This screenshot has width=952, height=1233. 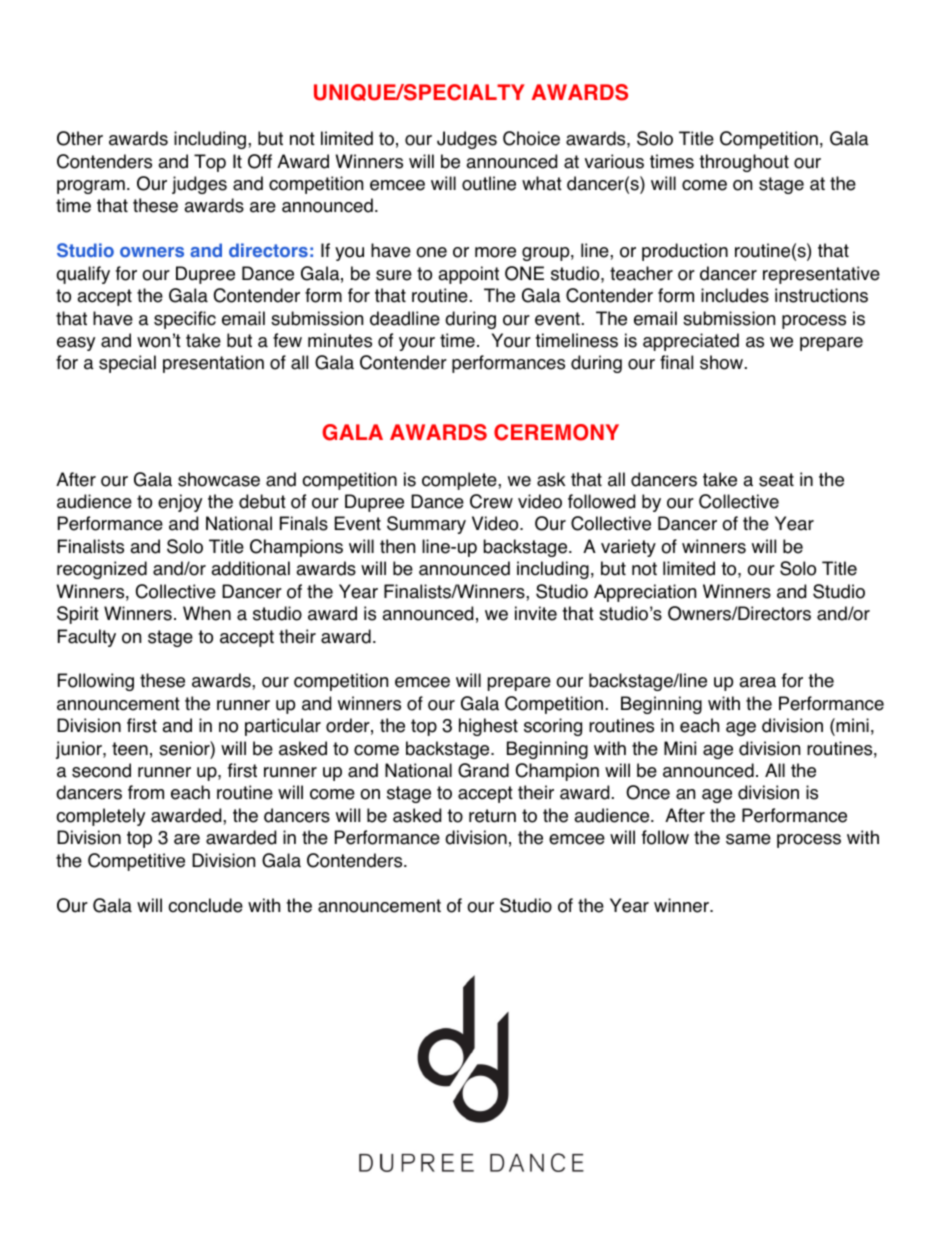 I want to click on program, so click(x=91, y=187).
